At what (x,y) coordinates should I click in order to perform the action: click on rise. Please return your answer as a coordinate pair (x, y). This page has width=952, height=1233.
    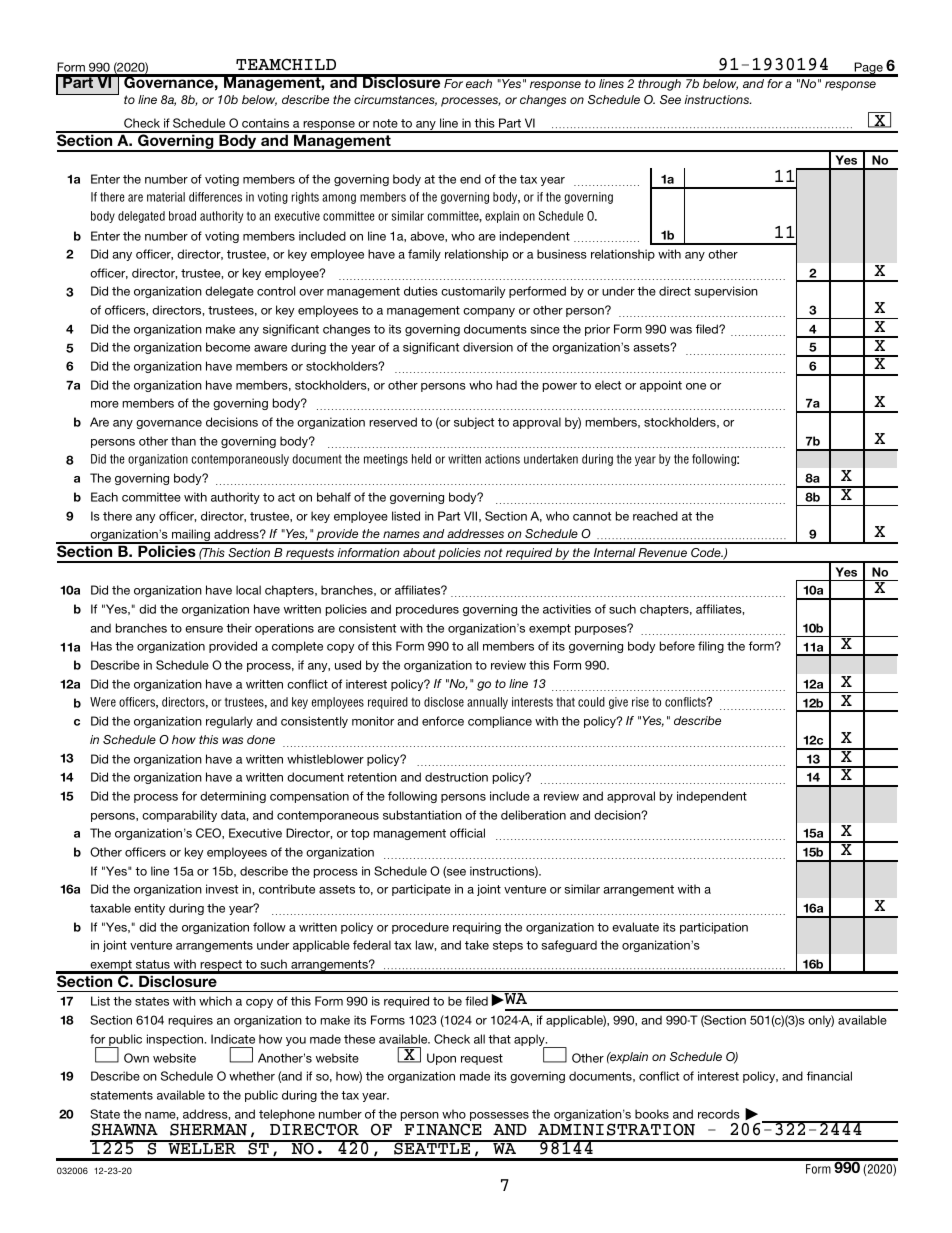
    Looking at the image, I should click on (640, 702).
